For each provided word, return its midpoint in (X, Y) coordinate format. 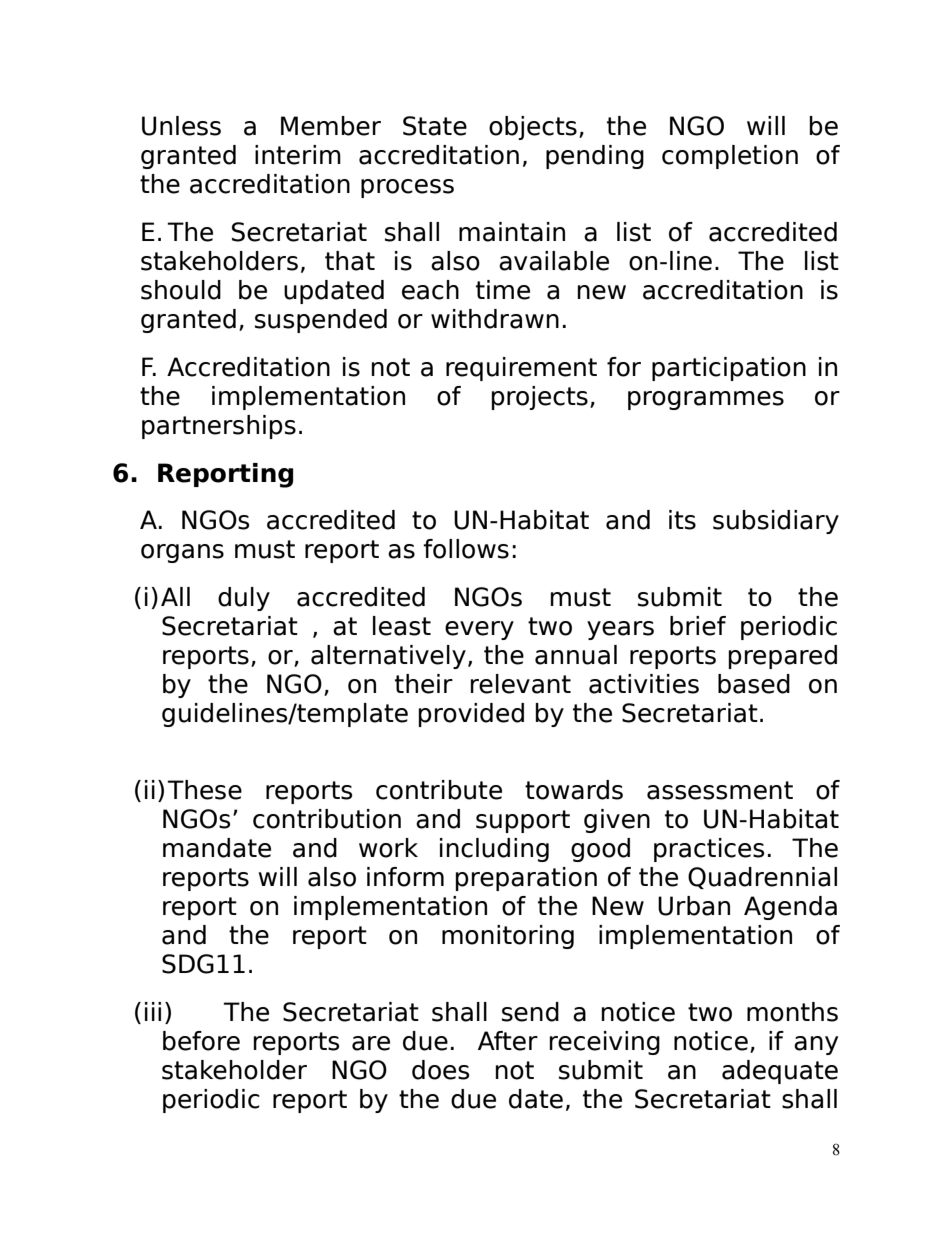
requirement (521, 369)
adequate (780, 1072)
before (201, 1041)
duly (244, 599)
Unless (181, 126)
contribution (327, 819)
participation (729, 369)
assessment (720, 790)
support (523, 821)
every (479, 630)
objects (533, 128)
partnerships (219, 427)
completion (730, 157)
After (508, 1041)
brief (698, 626)
